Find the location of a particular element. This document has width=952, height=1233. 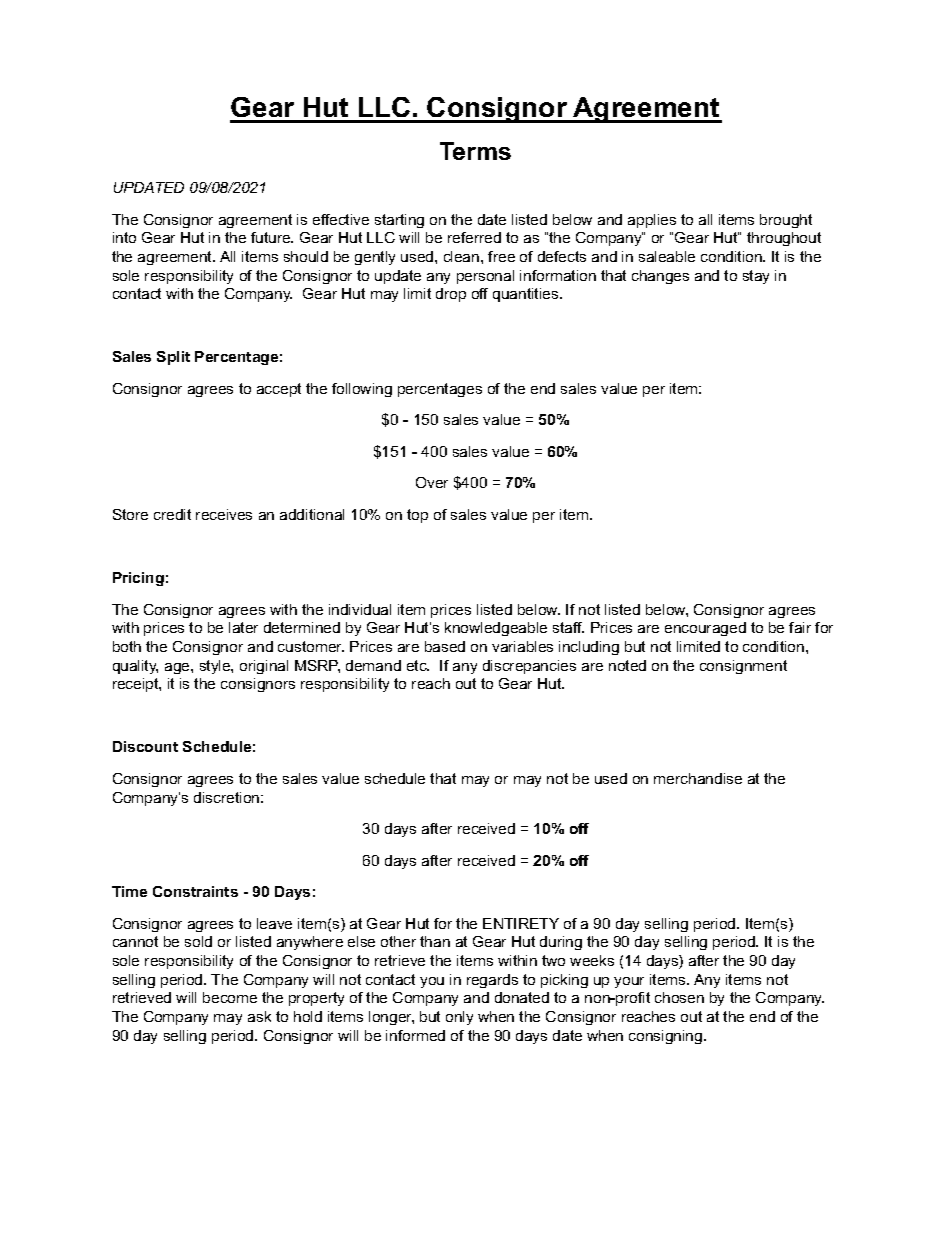

Terms is located at coordinates (475, 151).
